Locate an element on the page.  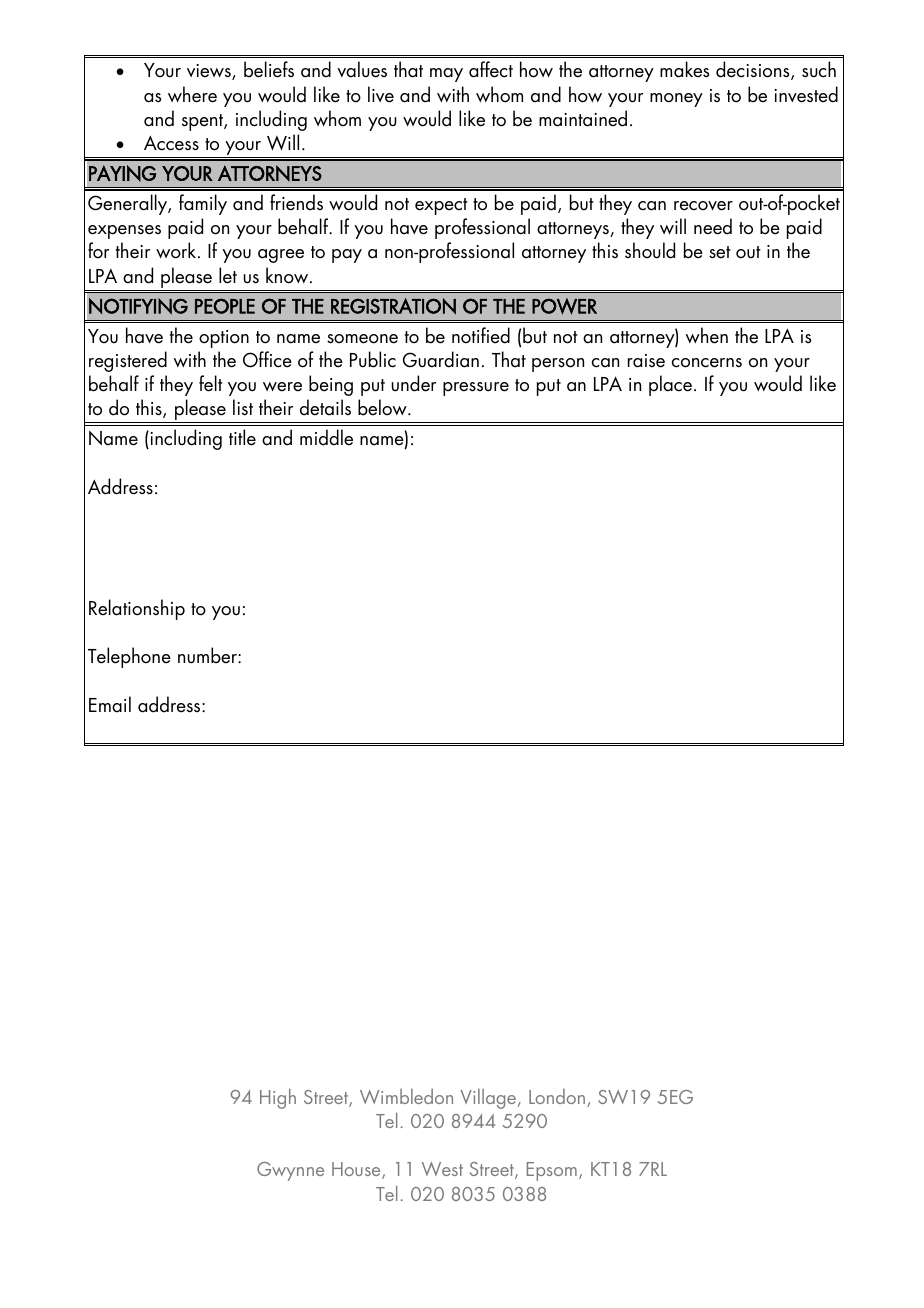
High is located at coordinates (278, 1099).
